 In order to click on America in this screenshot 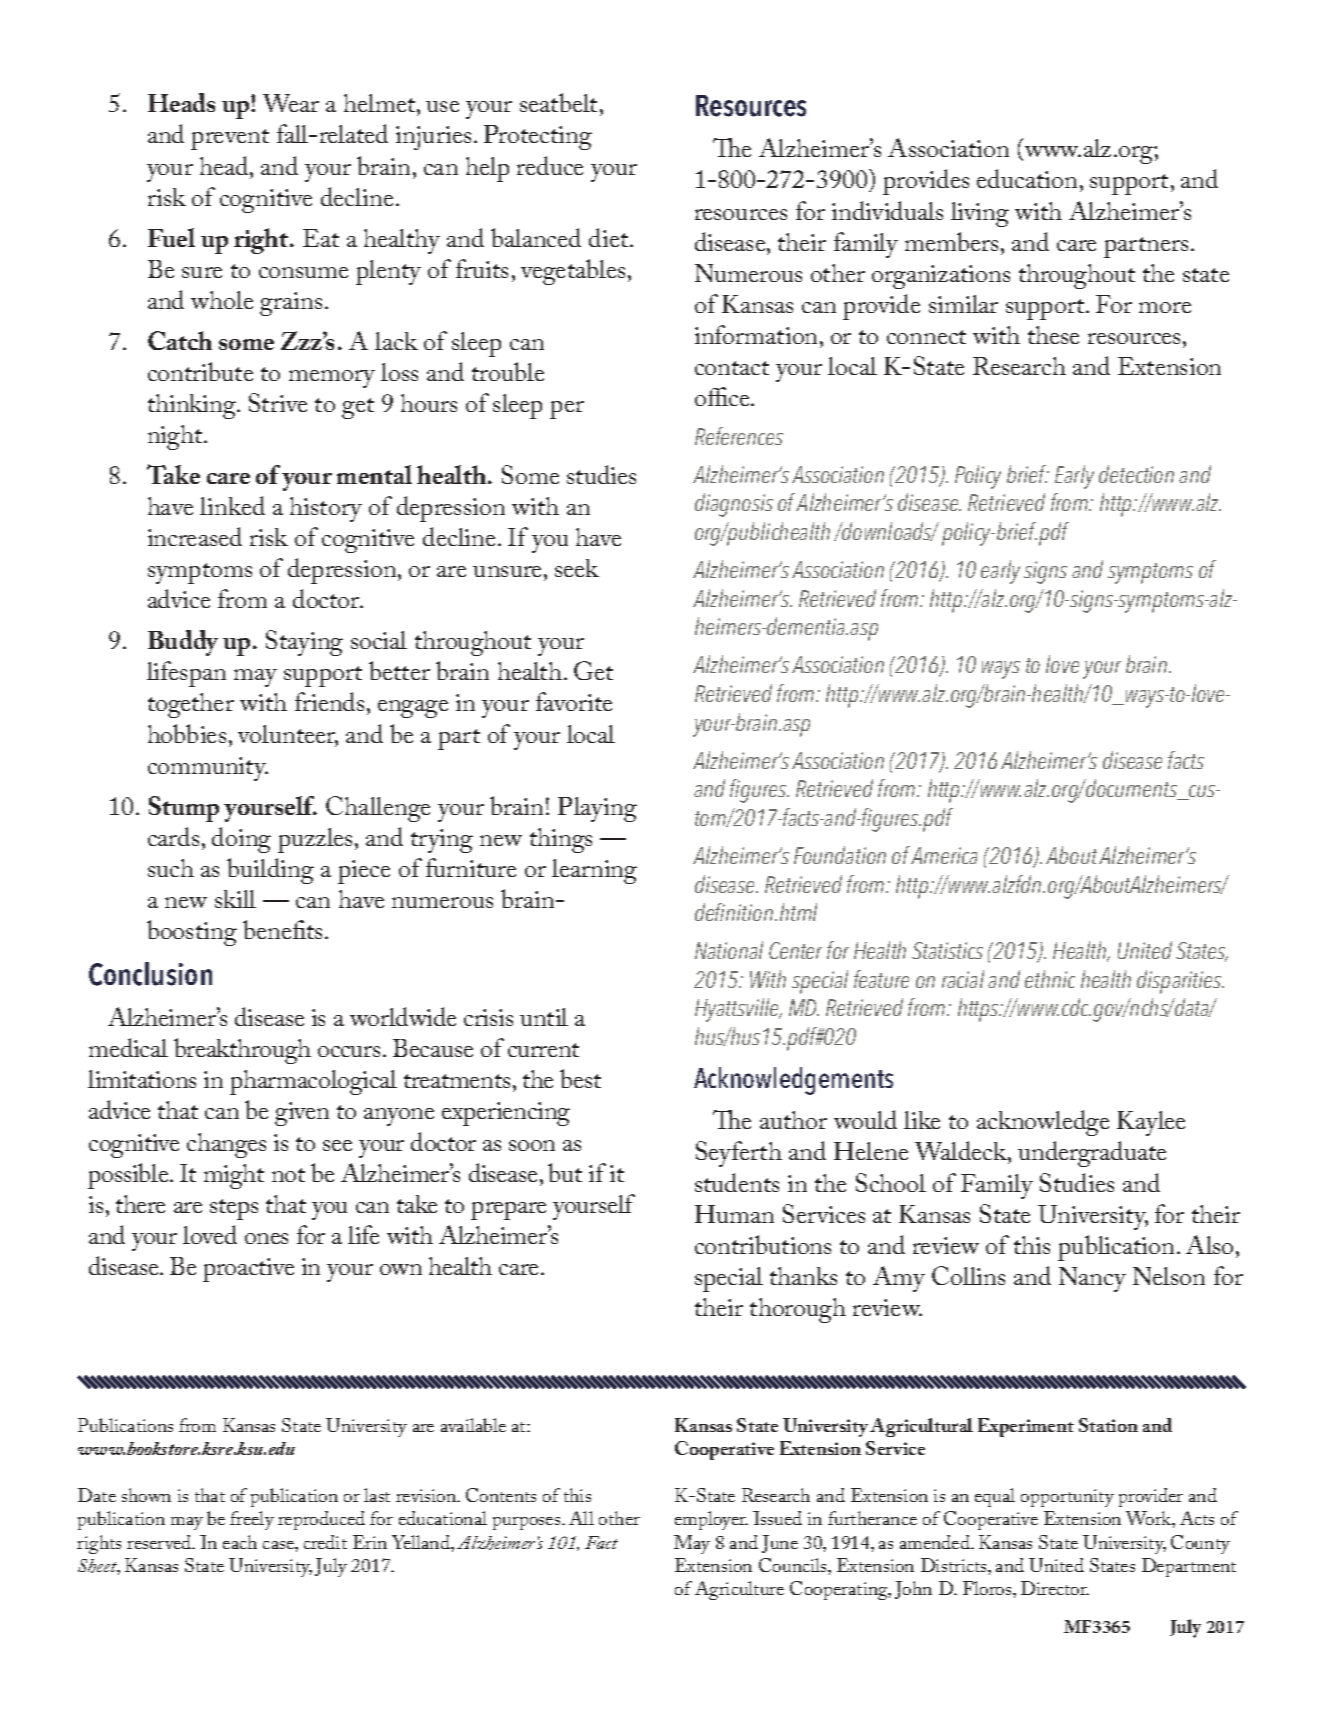, I will do `click(944, 855)`.
